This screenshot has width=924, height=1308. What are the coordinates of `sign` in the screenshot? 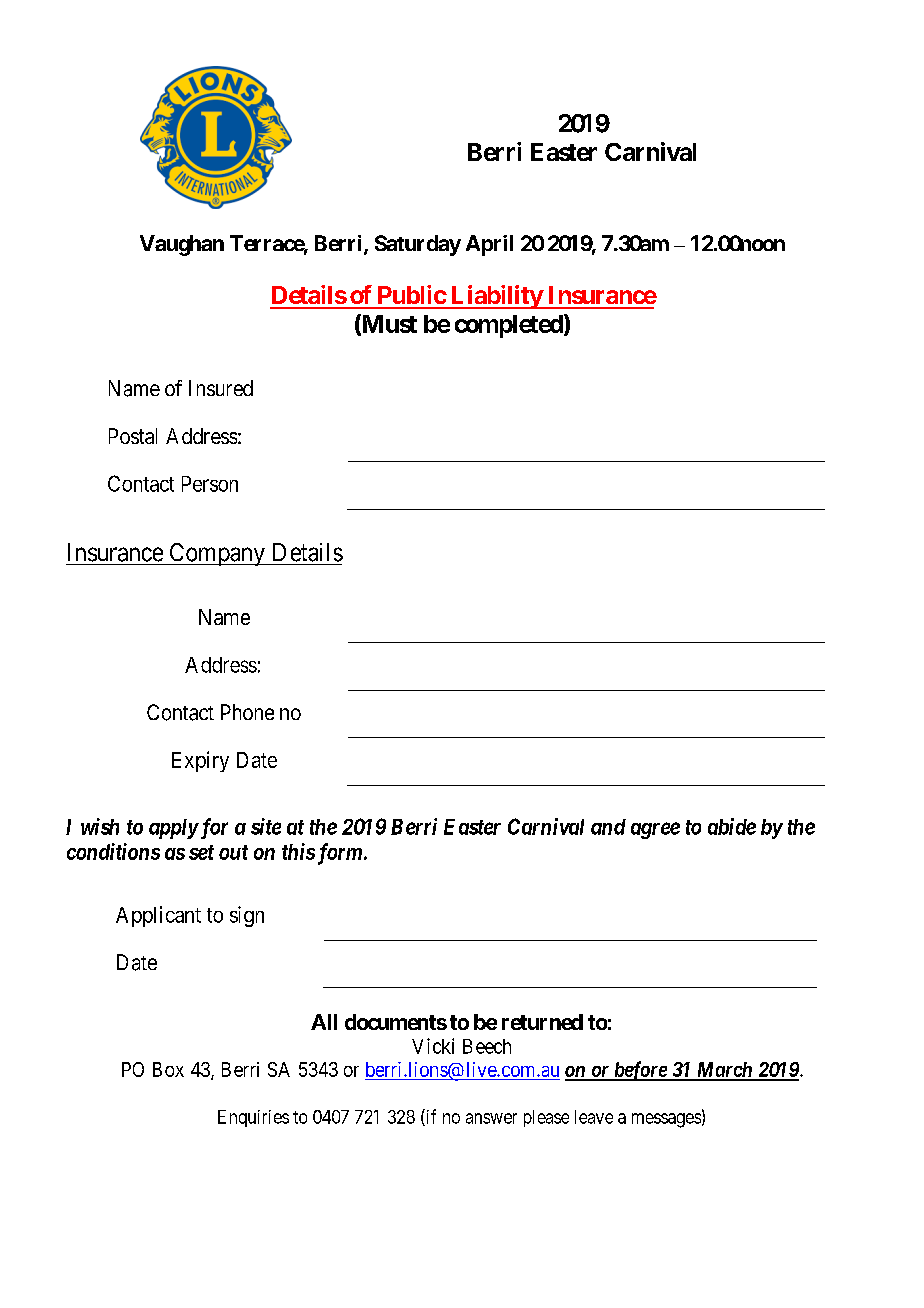 It's located at (247, 916).
